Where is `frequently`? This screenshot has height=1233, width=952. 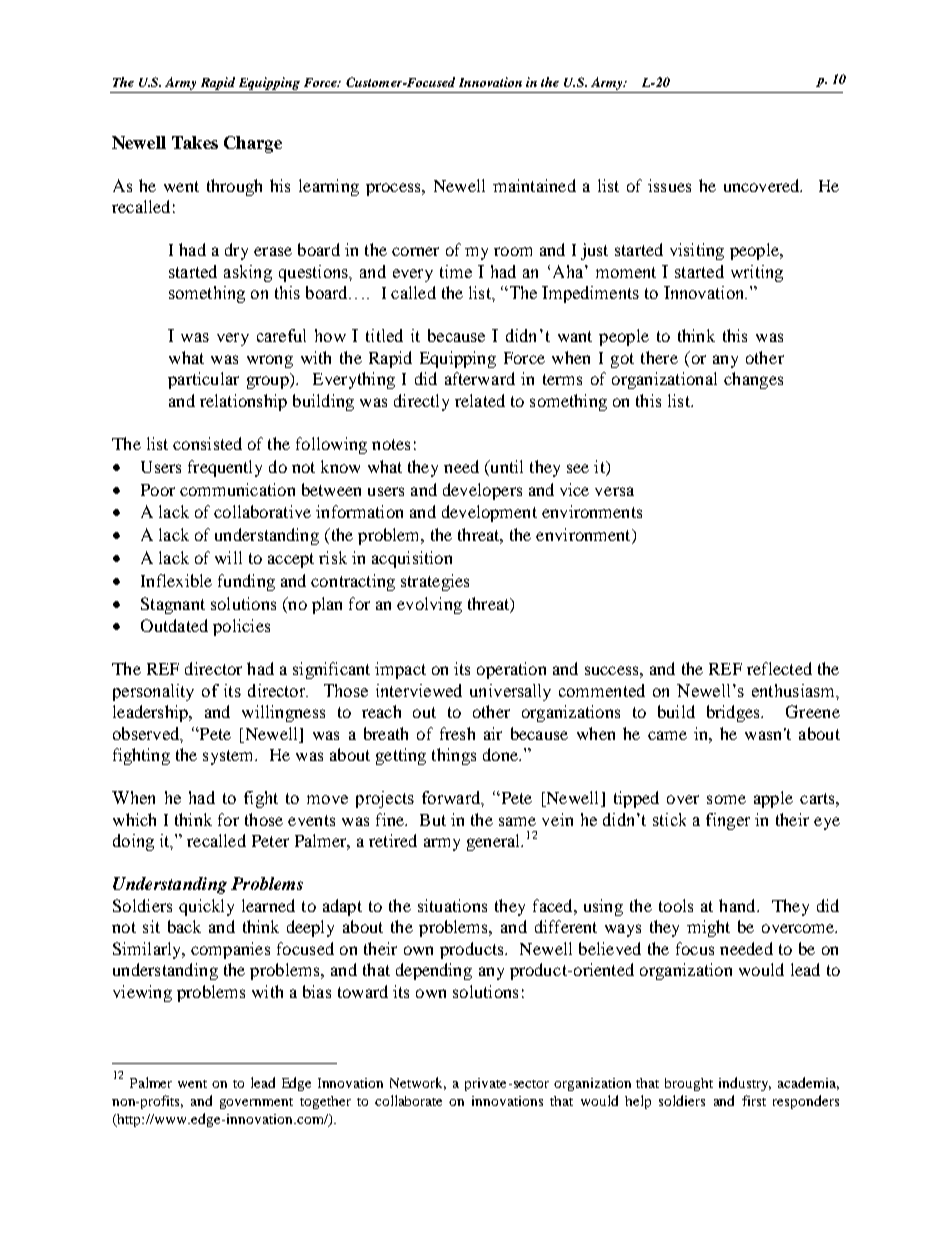 frequently is located at coordinates (225, 468).
